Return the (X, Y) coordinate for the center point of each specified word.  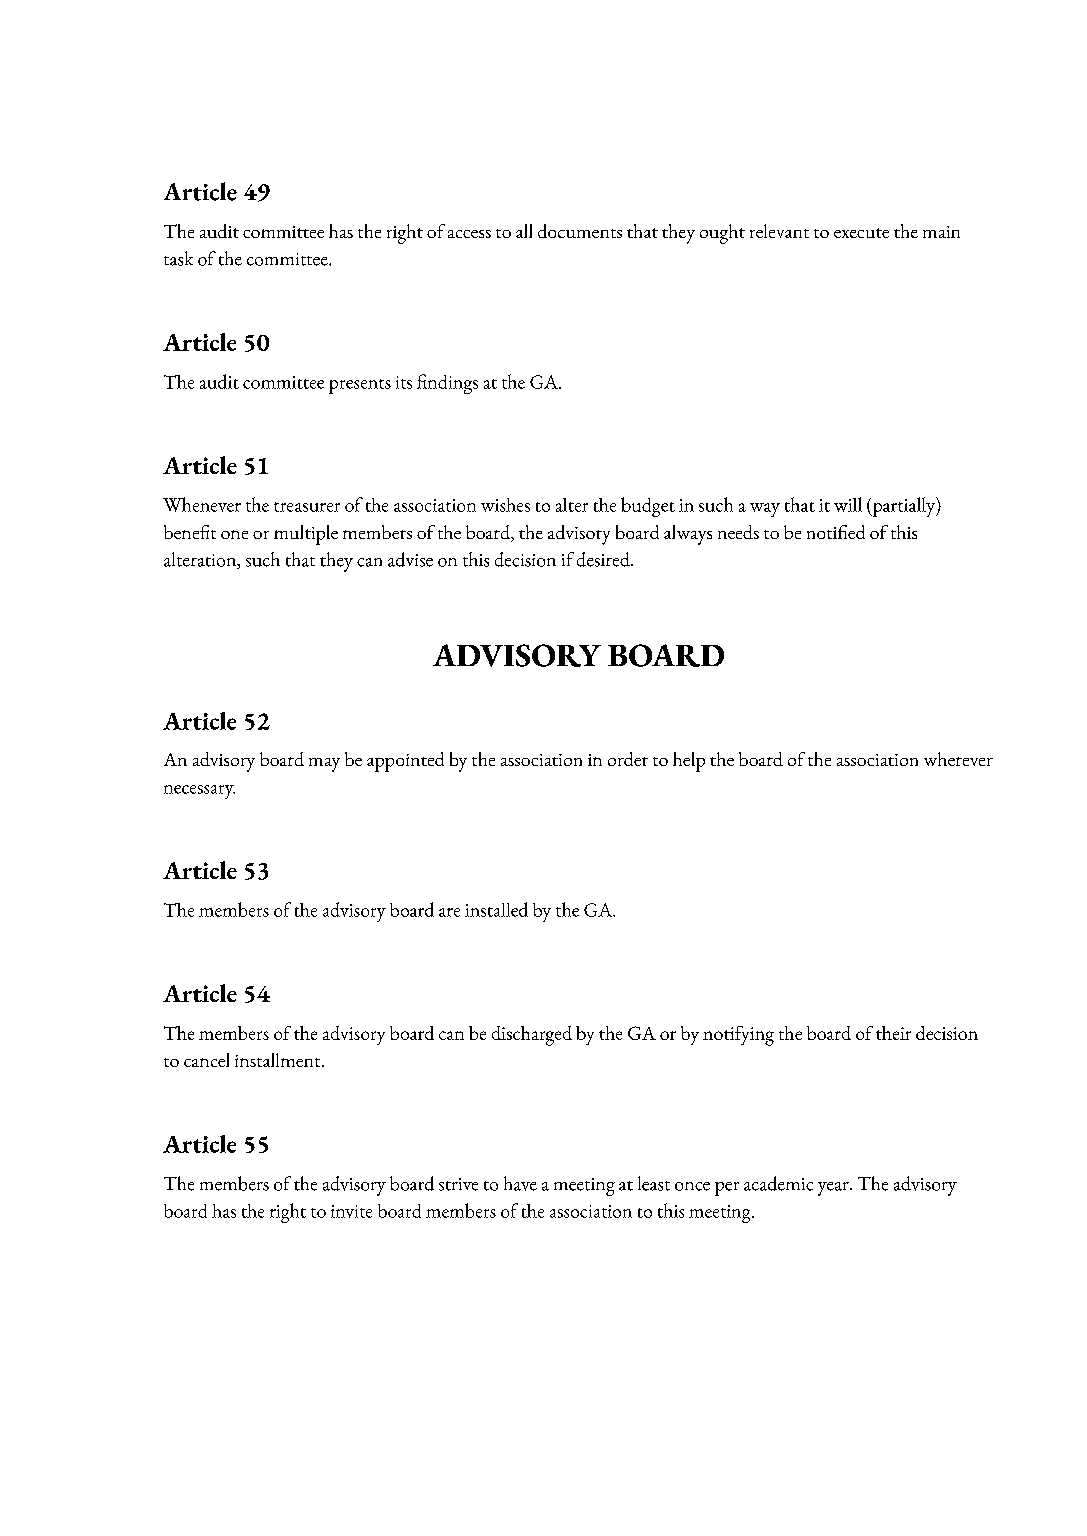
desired (604, 559)
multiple (306, 535)
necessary (199, 792)
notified (836, 532)
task (178, 258)
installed (496, 909)
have (520, 1183)
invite (351, 1211)
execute (861, 233)
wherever (958, 759)
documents (580, 231)
